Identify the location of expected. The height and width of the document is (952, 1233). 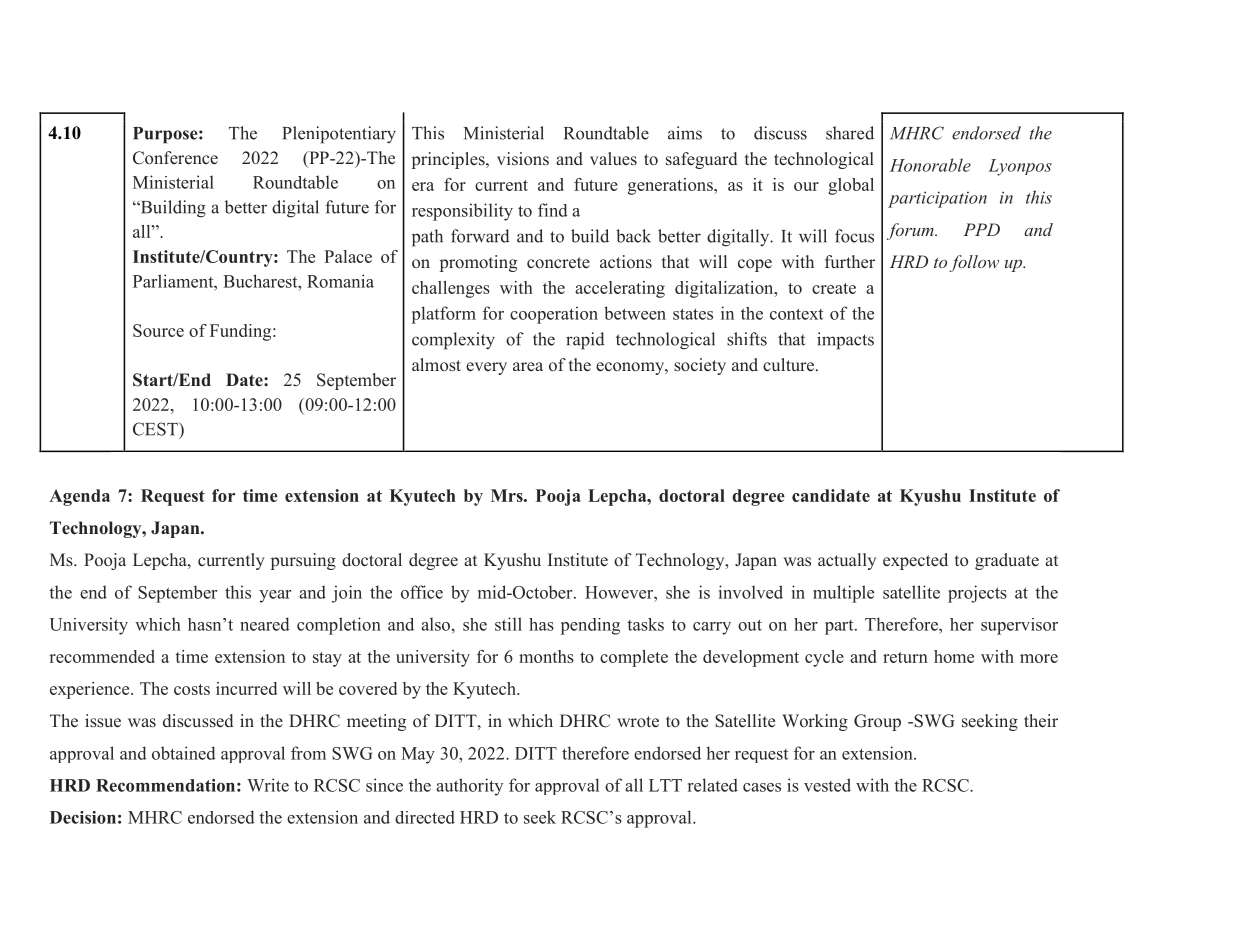
(915, 561).
